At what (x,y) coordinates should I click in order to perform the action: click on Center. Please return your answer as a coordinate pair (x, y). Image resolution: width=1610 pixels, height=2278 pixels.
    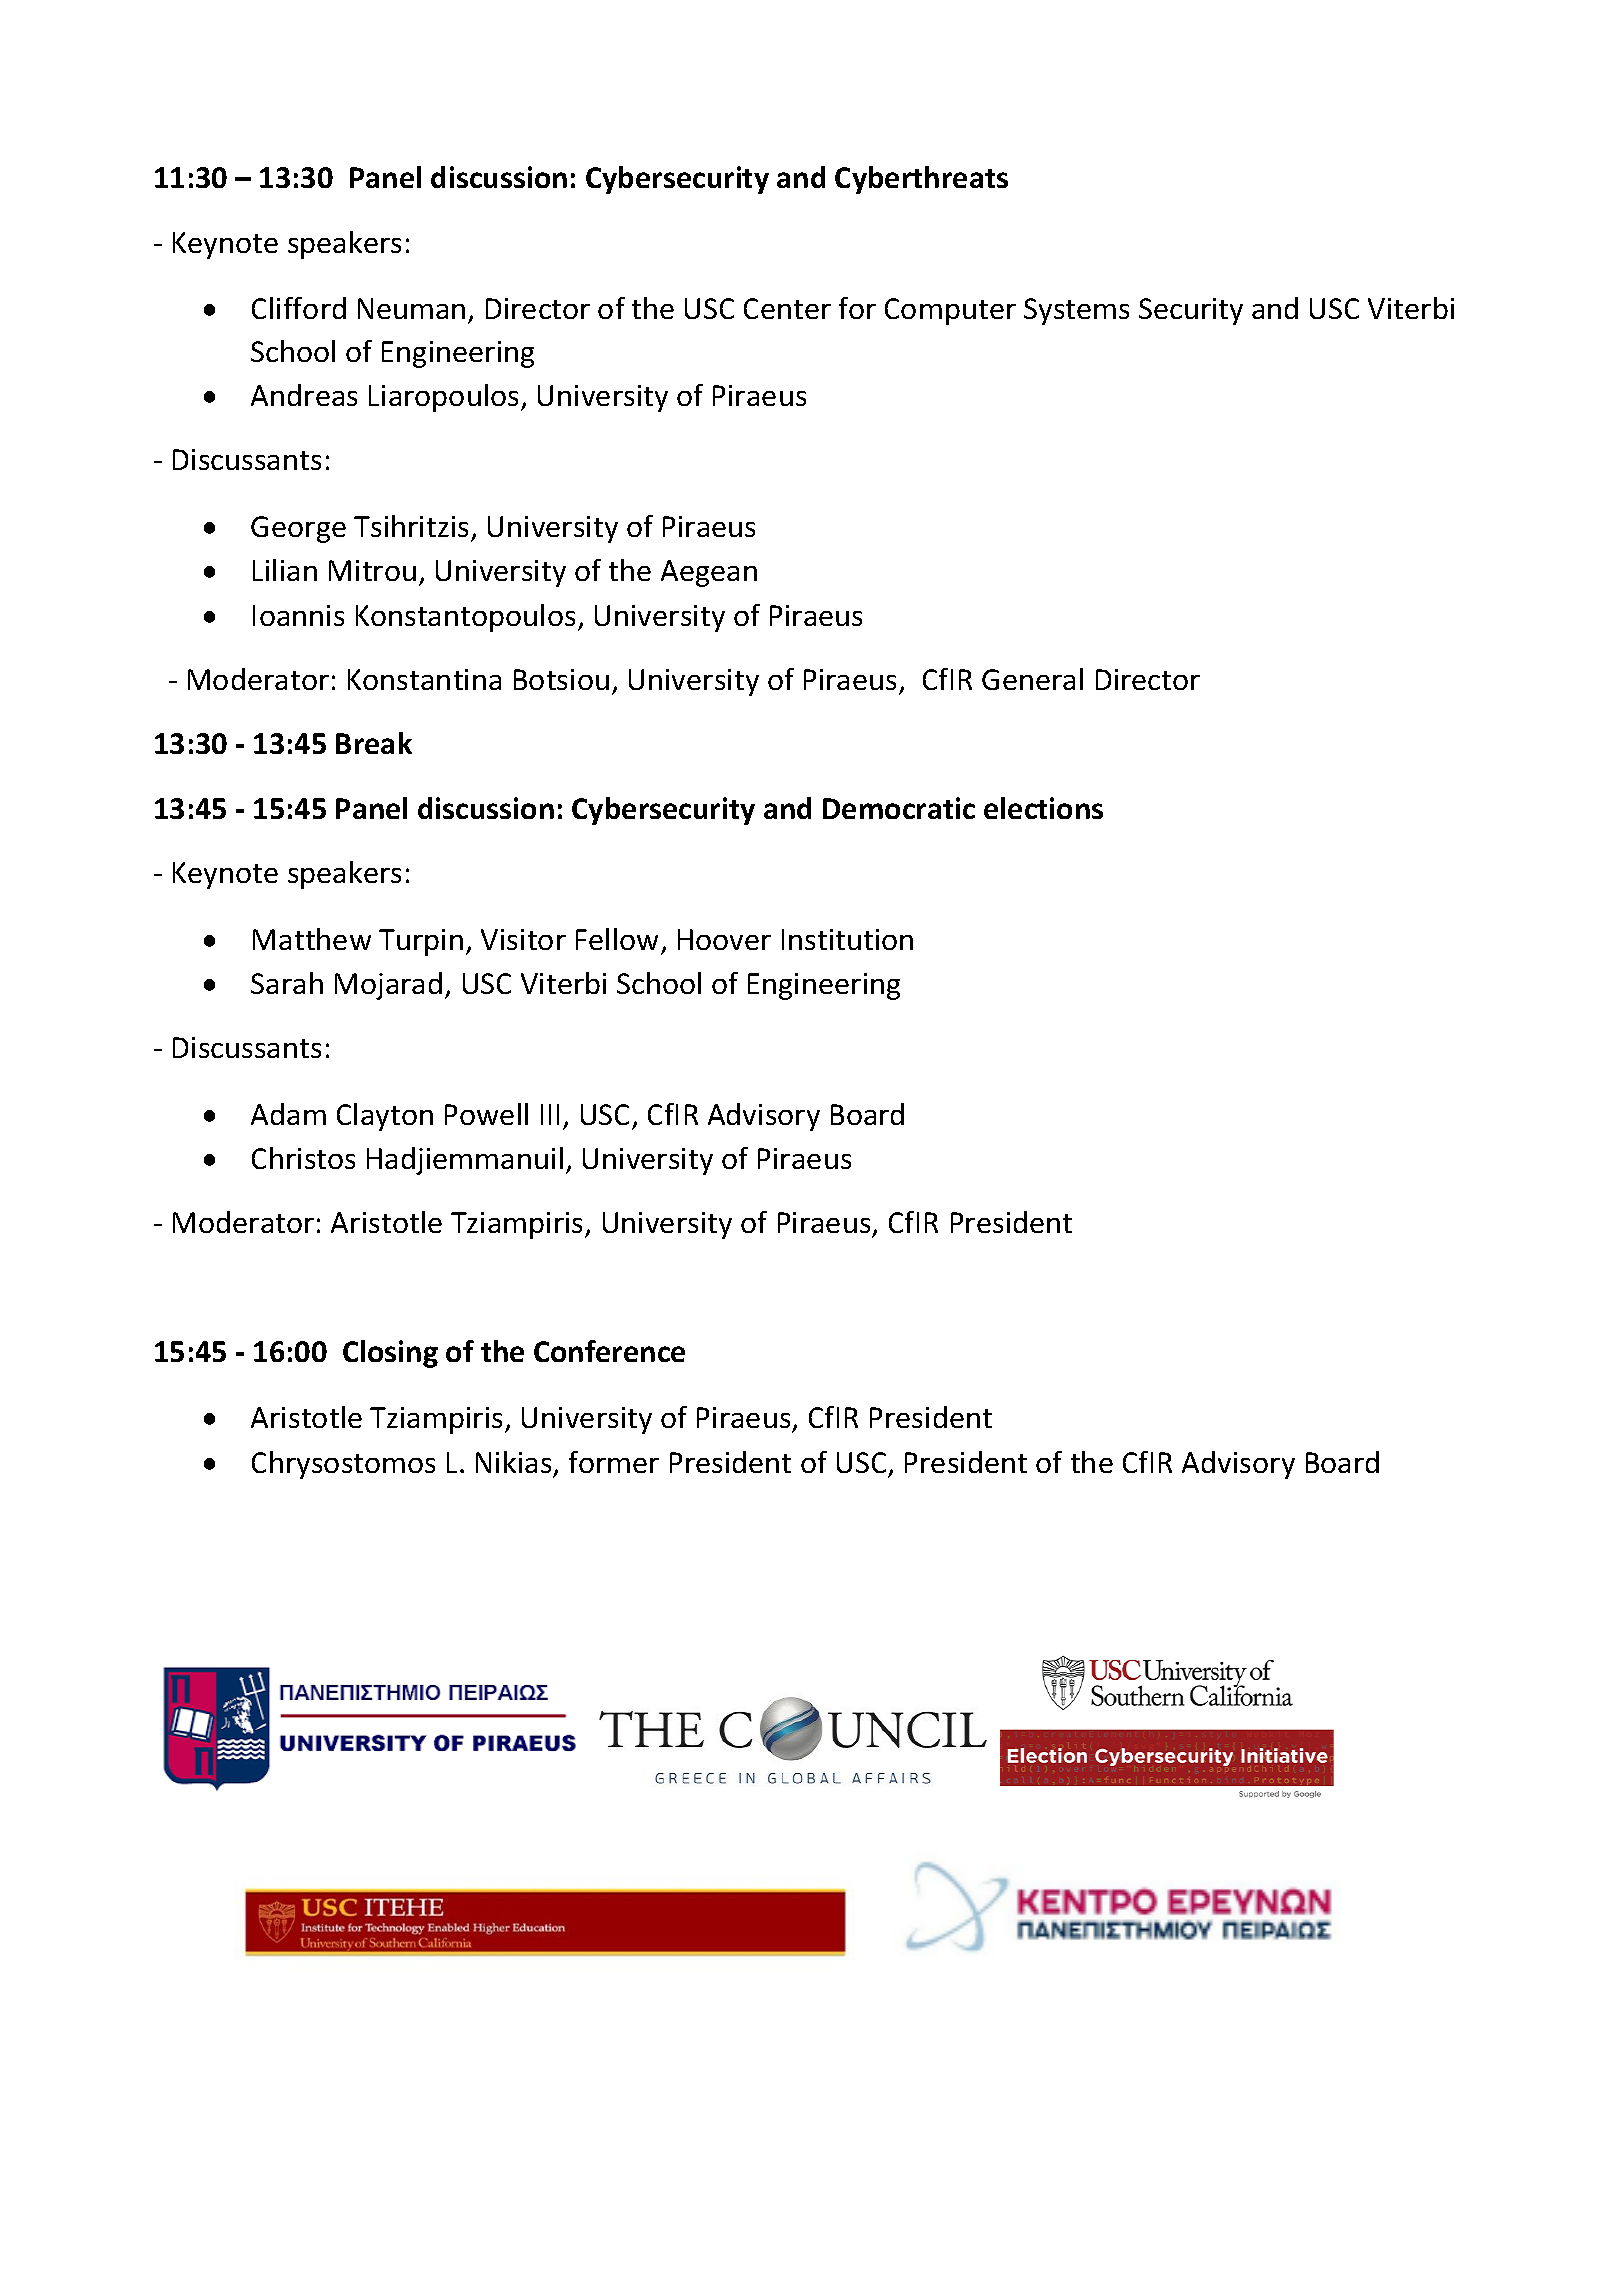
    Looking at the image, I should click on (787, 308).
